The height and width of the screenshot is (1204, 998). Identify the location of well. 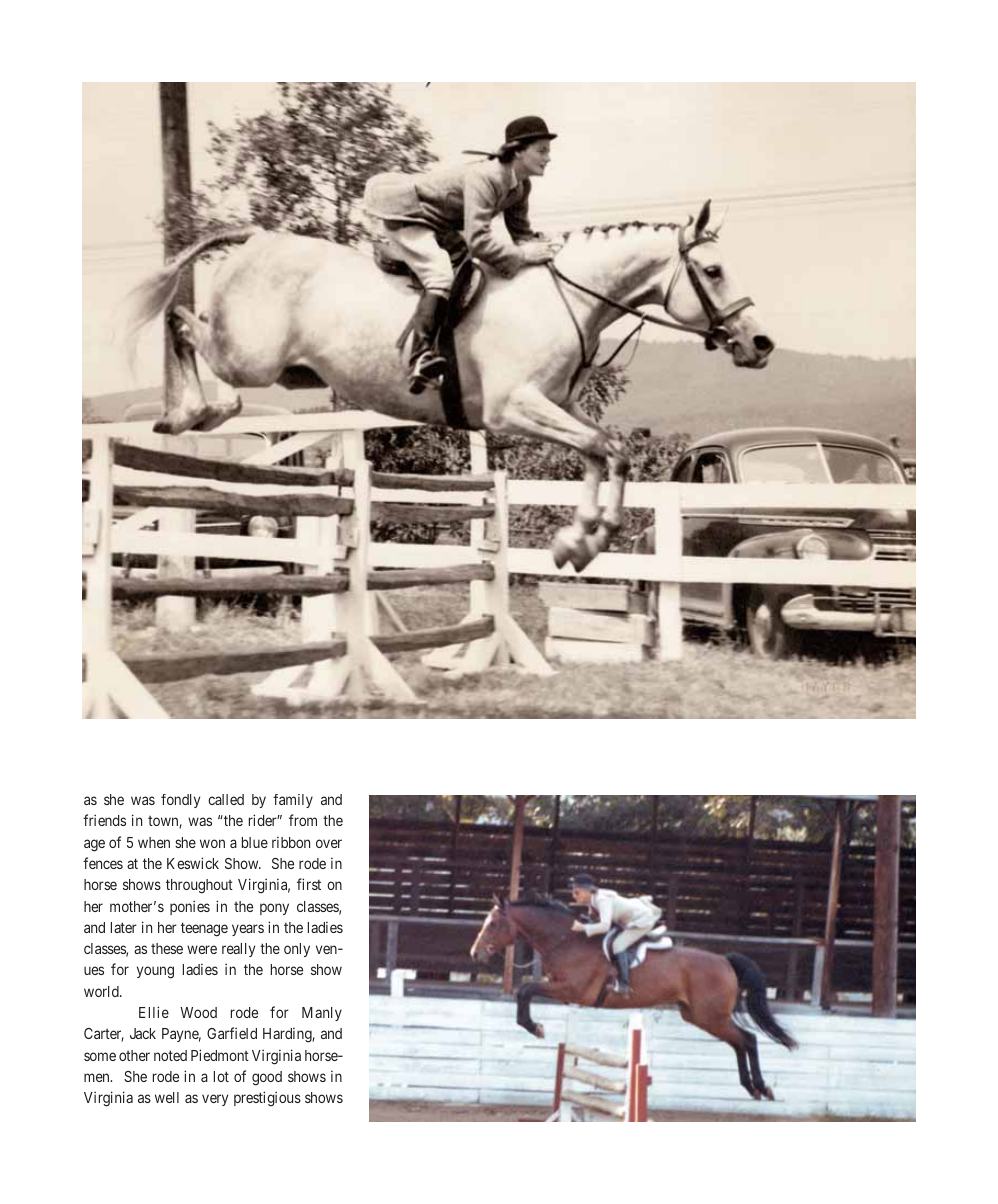
(167, 1097).
